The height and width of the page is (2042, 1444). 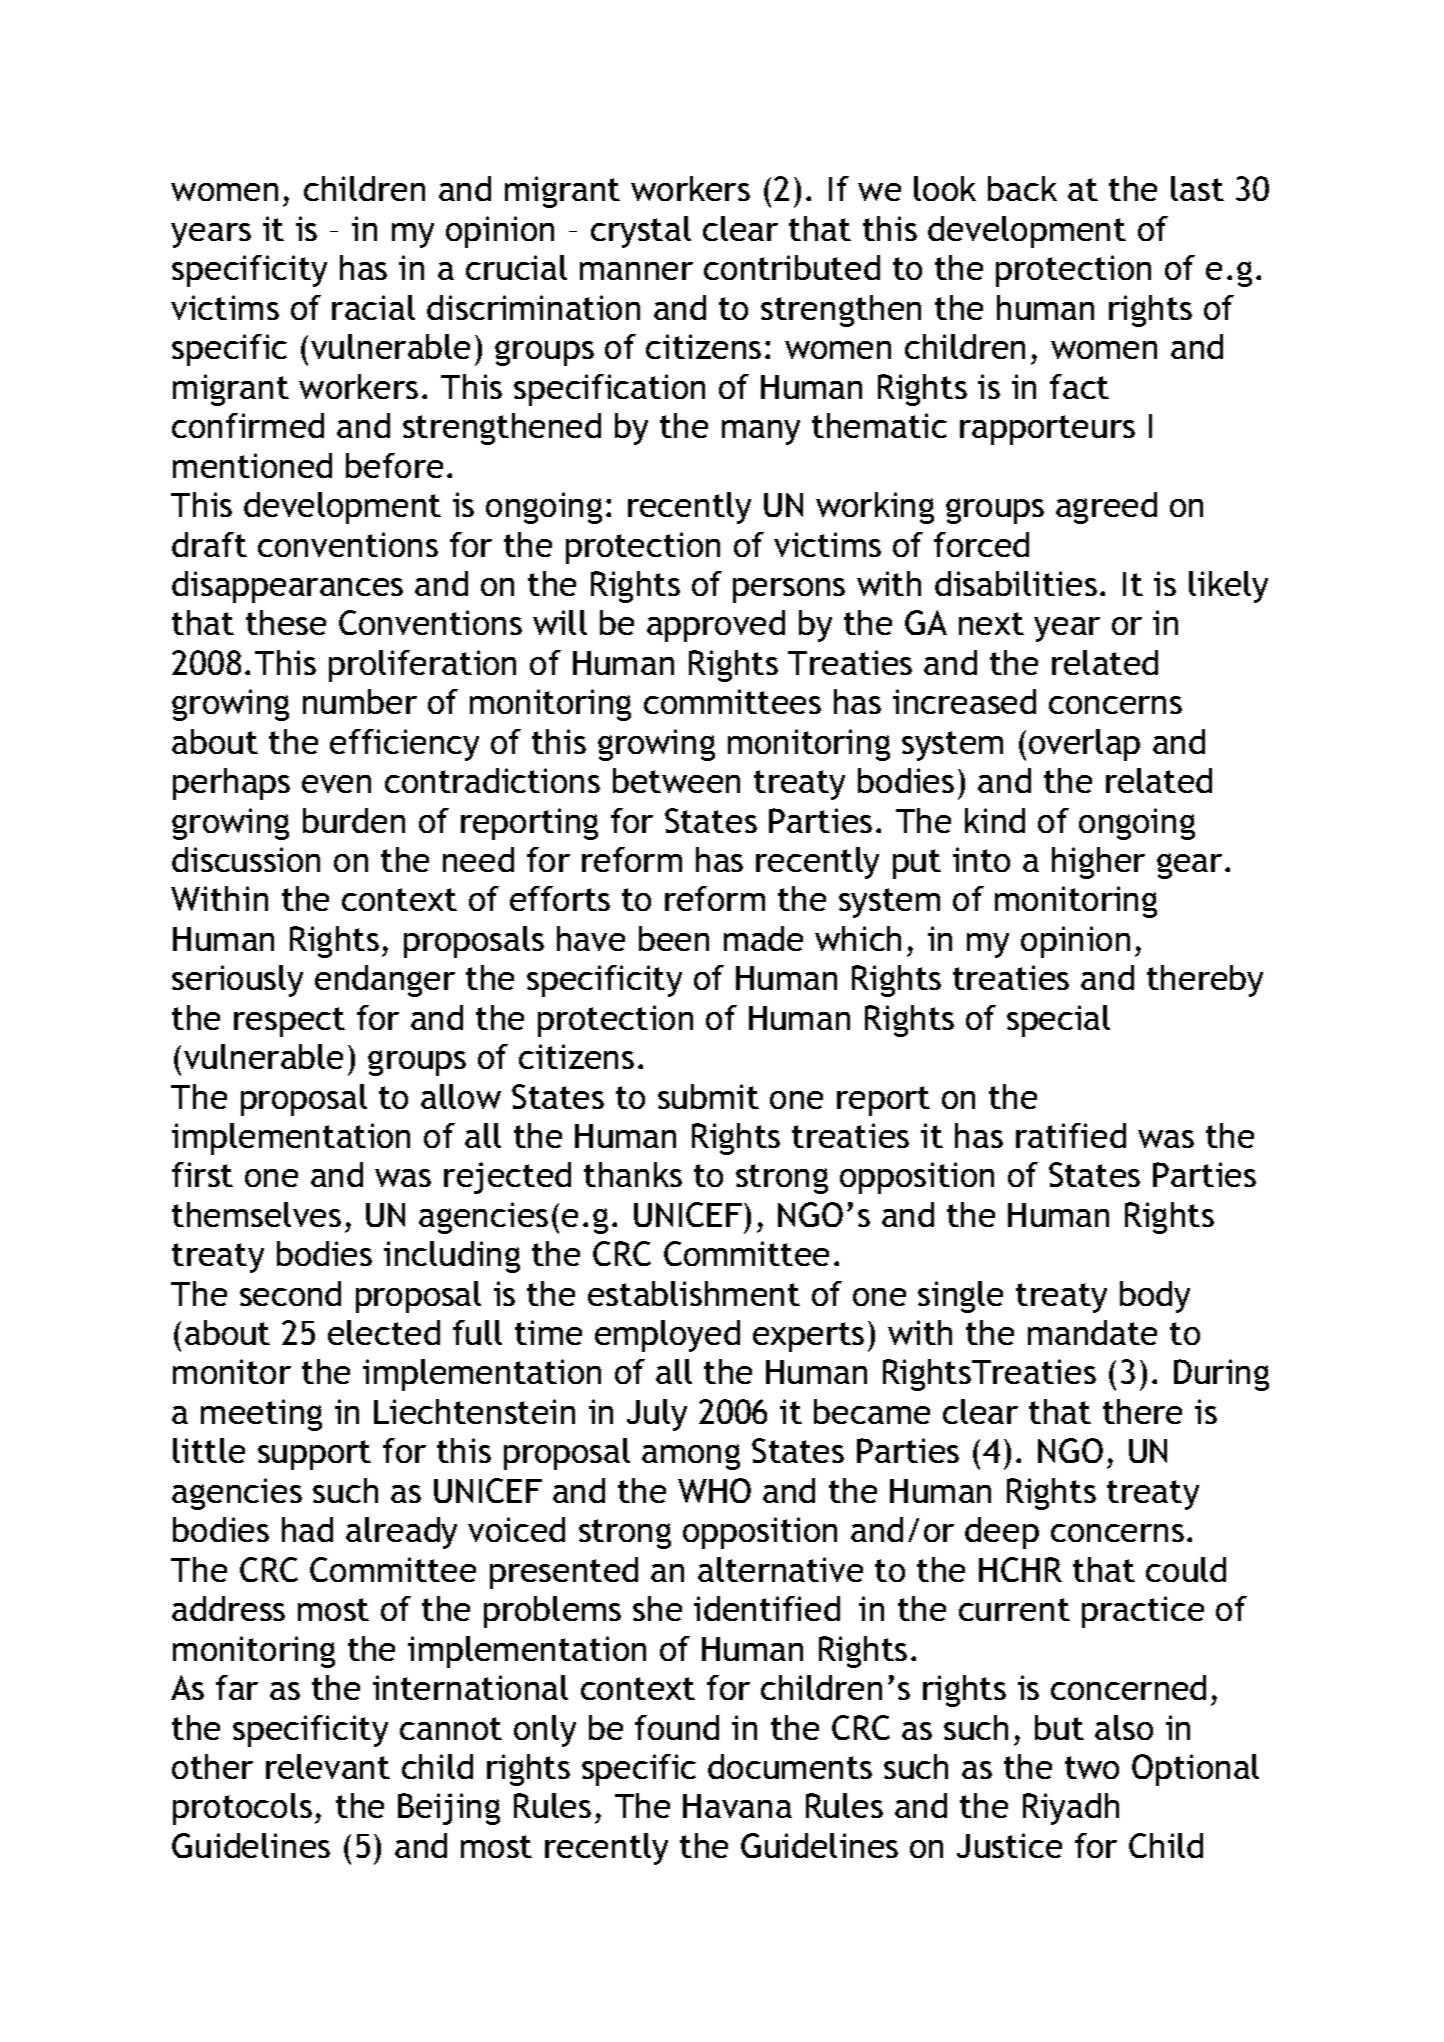 I want to click on Havana, so click(x=737, y=1806).
